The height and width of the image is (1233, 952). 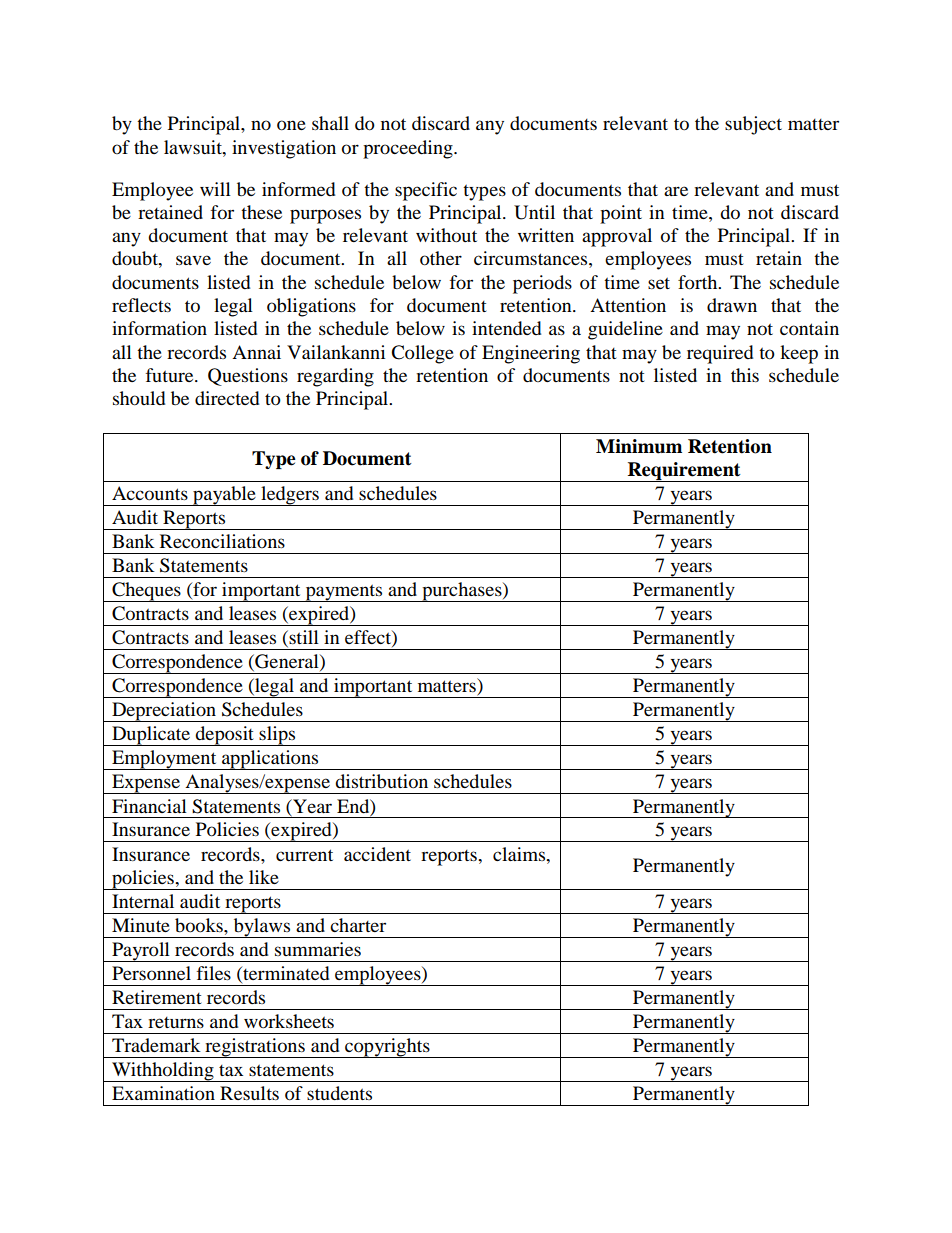 I want to click on subject, so click(x=753, y=125).
